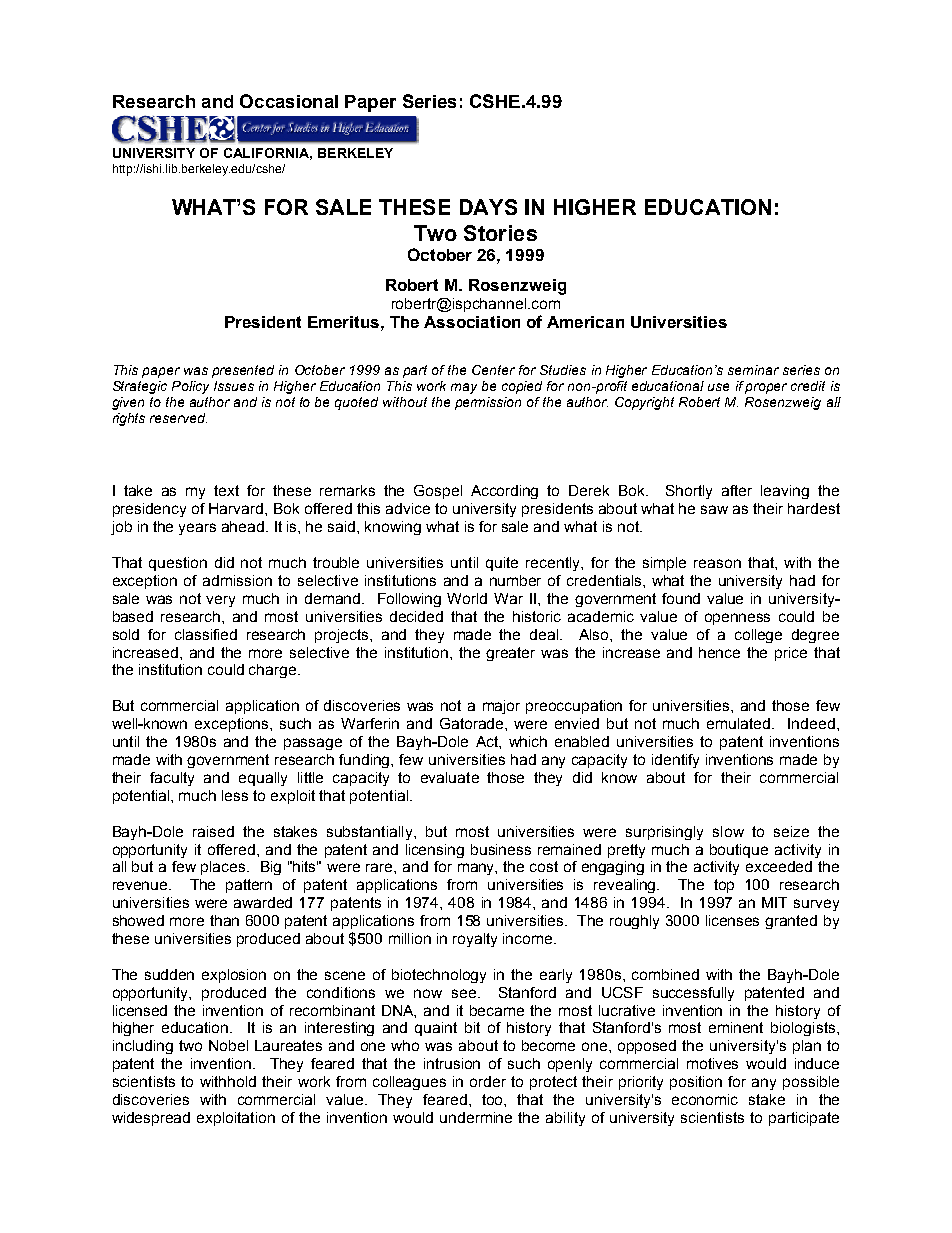 The height and width of the screenshot is (1233, 952). Describe the element at coordinates (705, 1099) in the screenshot. I see `economic` at that location.
